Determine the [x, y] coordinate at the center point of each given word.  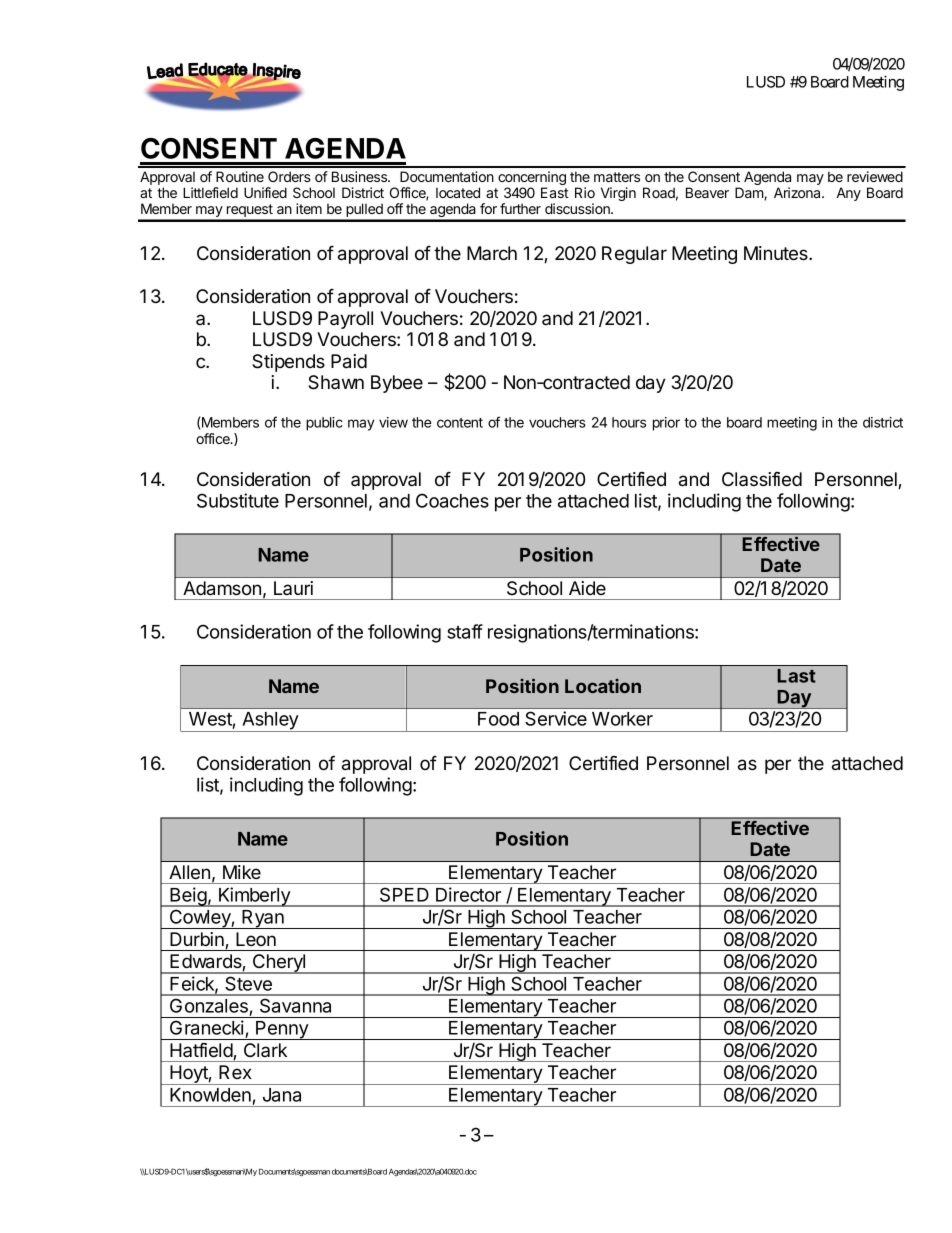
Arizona [798, 192]
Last [796, 676]
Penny [282, 1030]
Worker [622, 719]
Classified [762, 479]
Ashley [270, 722]
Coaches [452, 500]
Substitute [238, 500]
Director [468, 894]
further [520, 208]
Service [556, 718]
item [309, 208]
